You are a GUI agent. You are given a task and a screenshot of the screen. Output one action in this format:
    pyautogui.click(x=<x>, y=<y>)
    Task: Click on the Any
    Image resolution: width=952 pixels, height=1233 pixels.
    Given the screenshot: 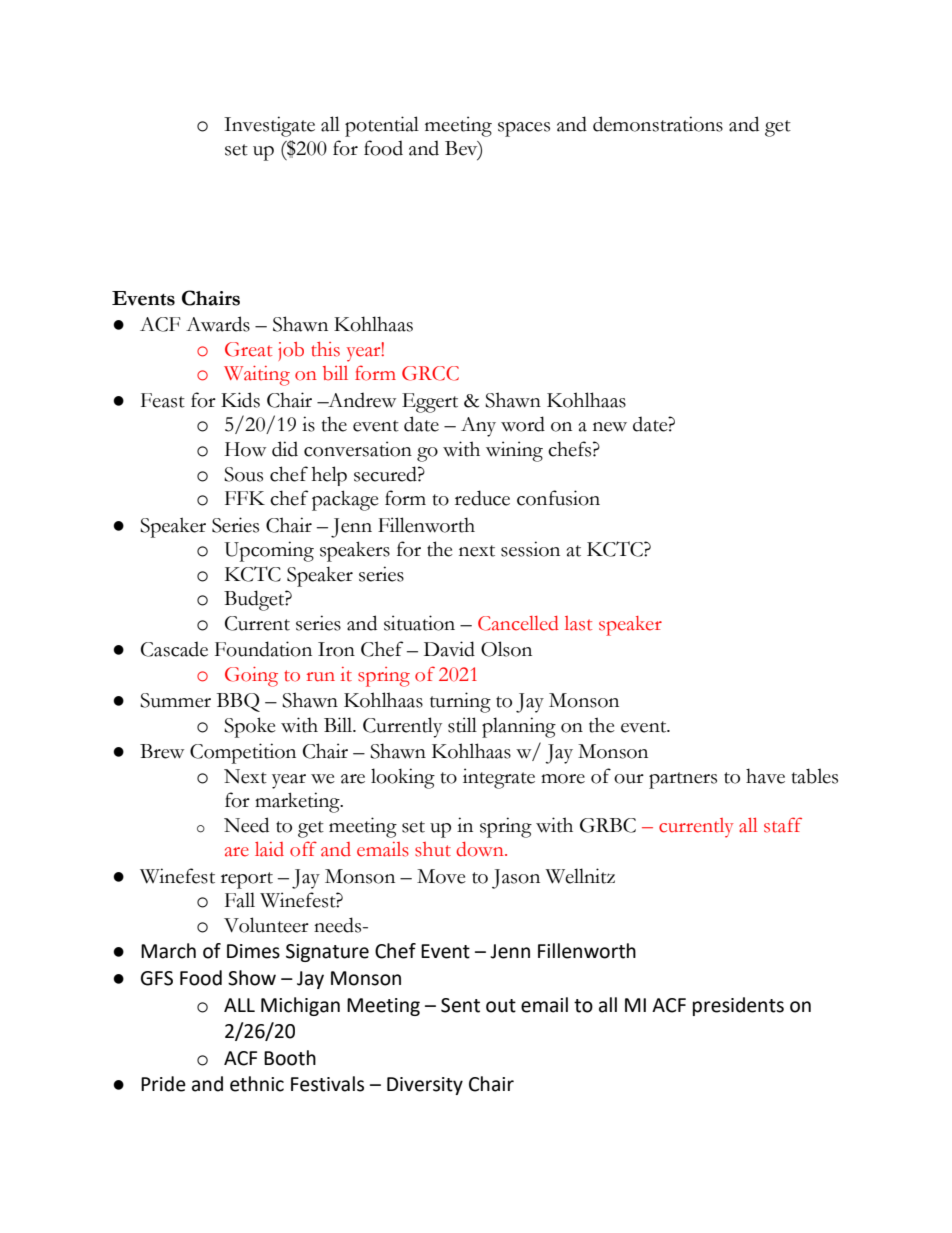 What is the action you would take?
    pyautogui.click(x=478, y=427)
